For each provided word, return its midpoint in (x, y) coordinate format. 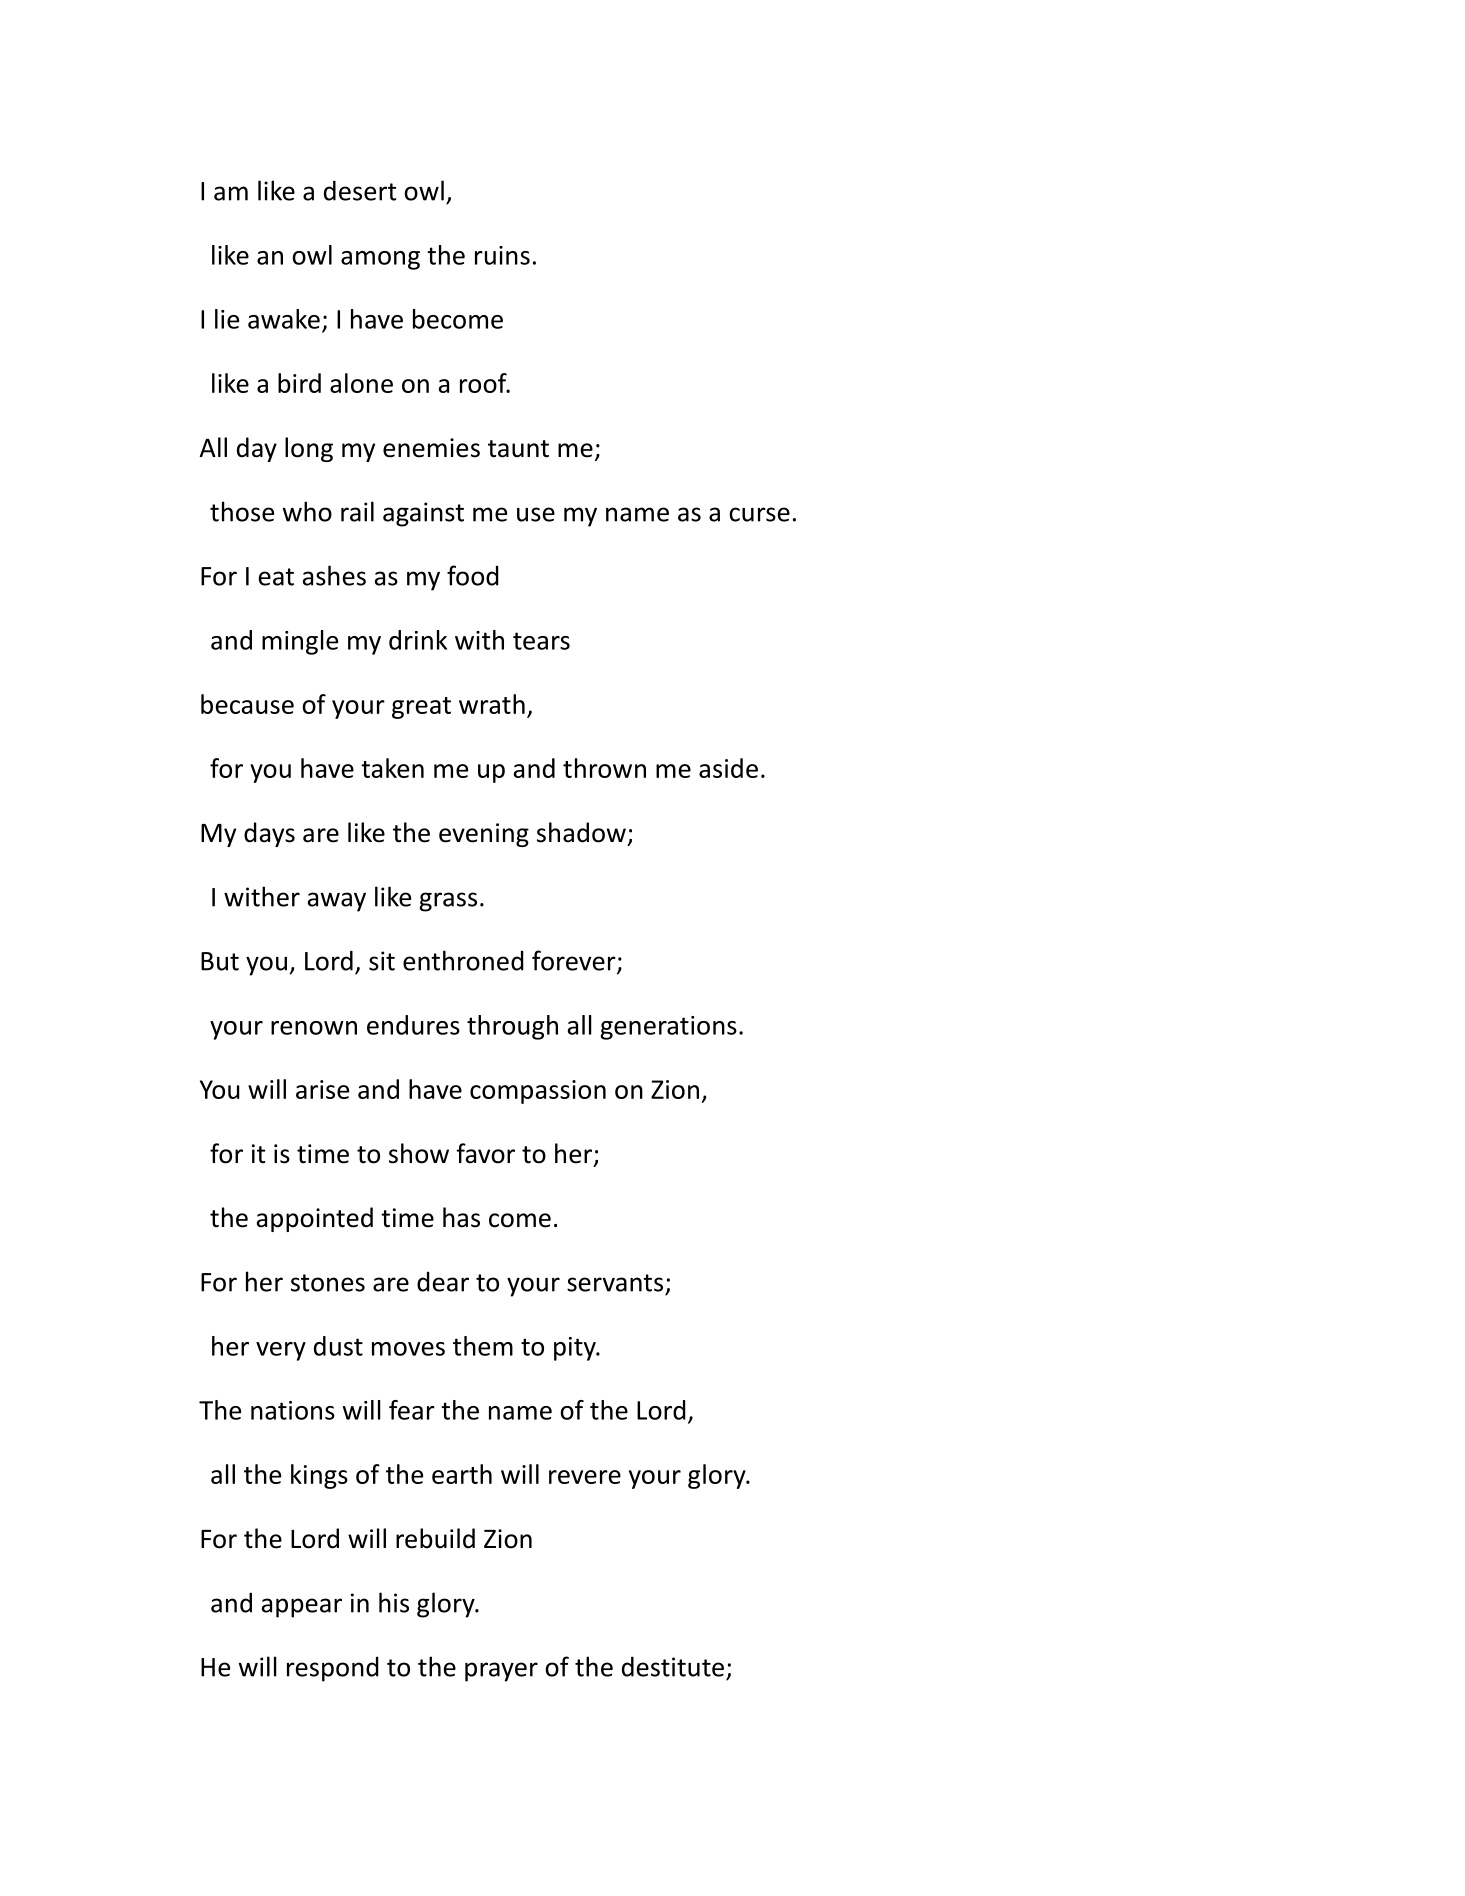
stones (328, 1283)
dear (443, 1282)
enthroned (463, 960)
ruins (502, 255)
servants (615, 1283)
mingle (300, 642)
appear (302, 1608)
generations (668, 1028)
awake (284, 319)
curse (759, 514)
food (473, 575)
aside (728, 768)
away (337, 902)
